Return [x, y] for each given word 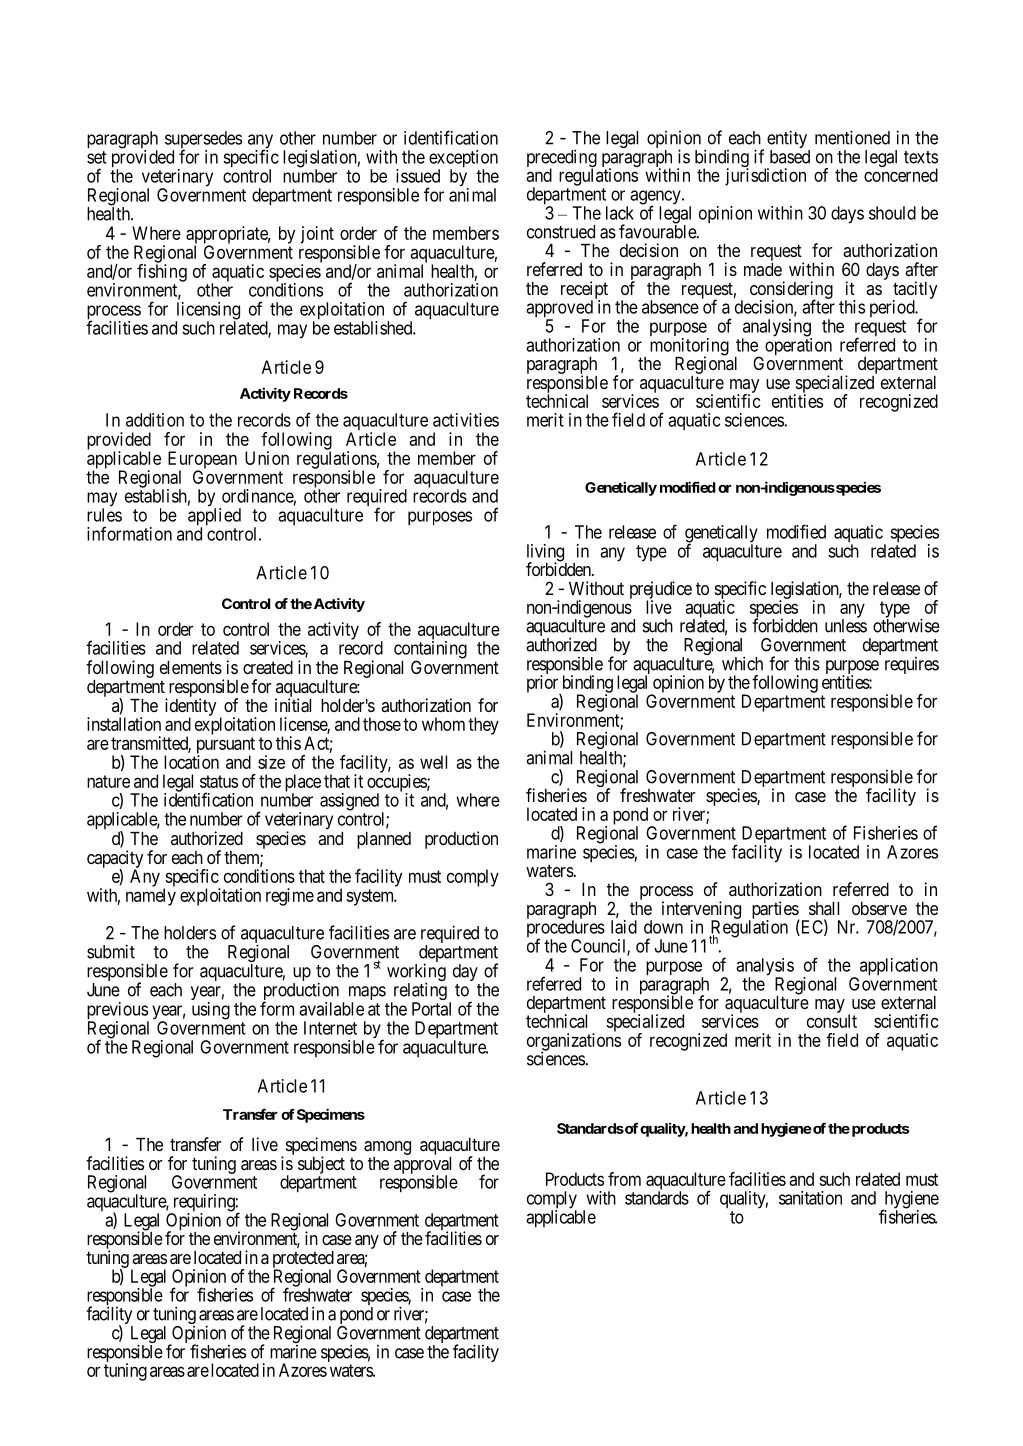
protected [303, 1260]
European [202, 461]
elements [191, 667]
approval [422, 1166]
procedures [566, 930]
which [742, 663]
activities [466, 420]
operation [798, 347]
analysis [765, 968]
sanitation [810, 1198]
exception [463, 160]
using [211, 1011]
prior [544, 685]
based [790, 157]
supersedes [203, 141]
